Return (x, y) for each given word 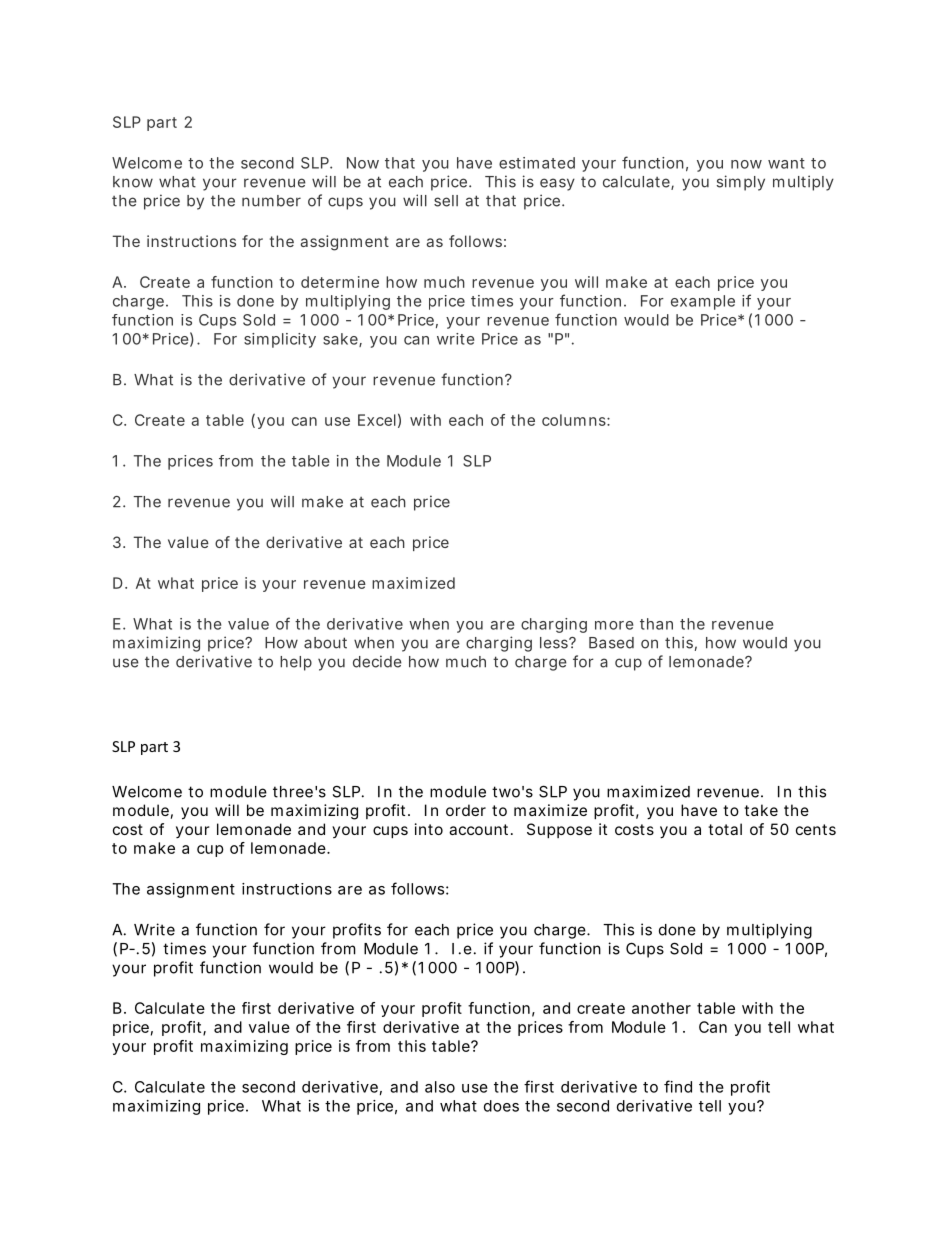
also (440, 1087)
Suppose (559, 830)
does (501, 1106)
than (656, 624)
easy (557, 184)
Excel (377, 420)
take (761, 810)
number (271, 201)
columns (576, 420)
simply (741, 183)
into (429, 829)
